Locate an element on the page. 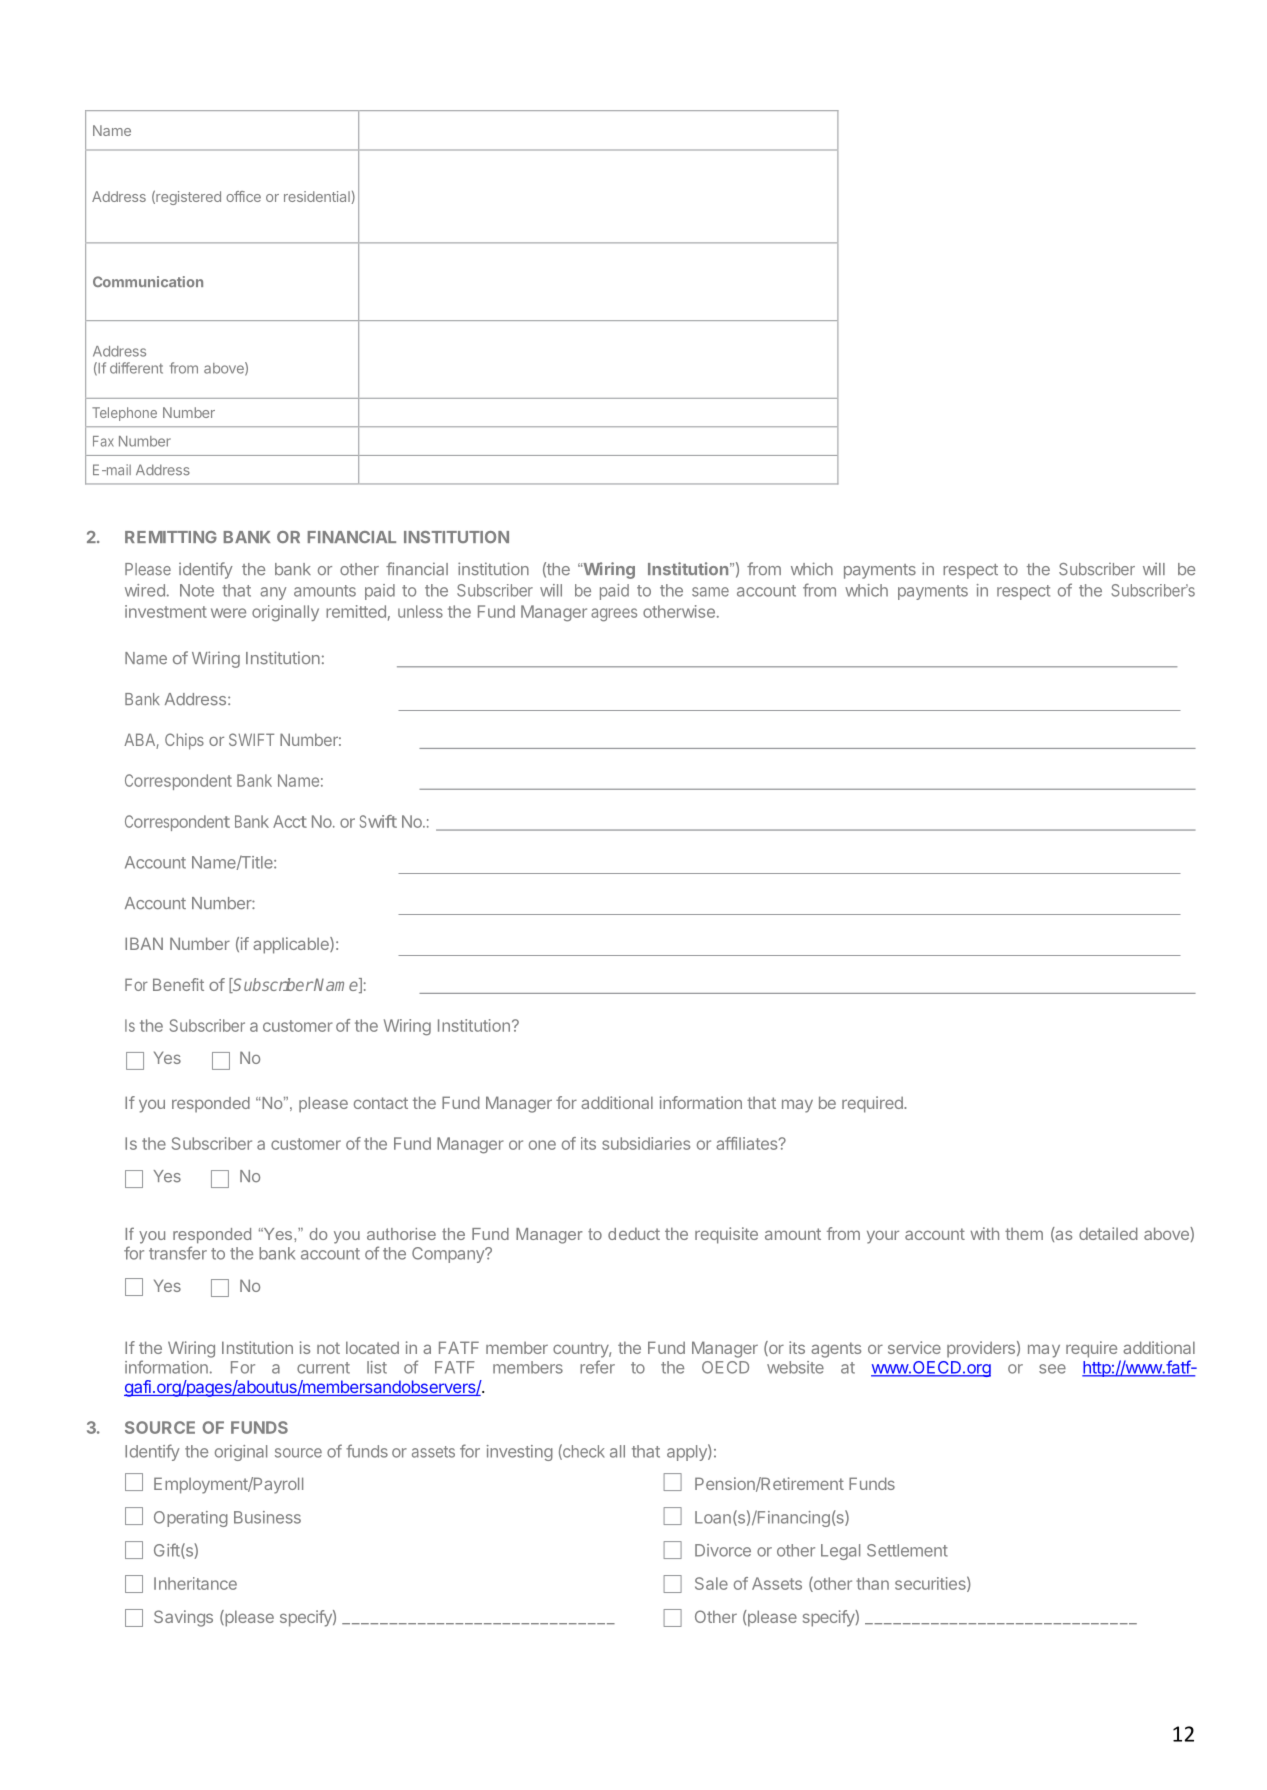 This image has height=1790, width=1267. Settlement is located at coordinates (907, 1550).
